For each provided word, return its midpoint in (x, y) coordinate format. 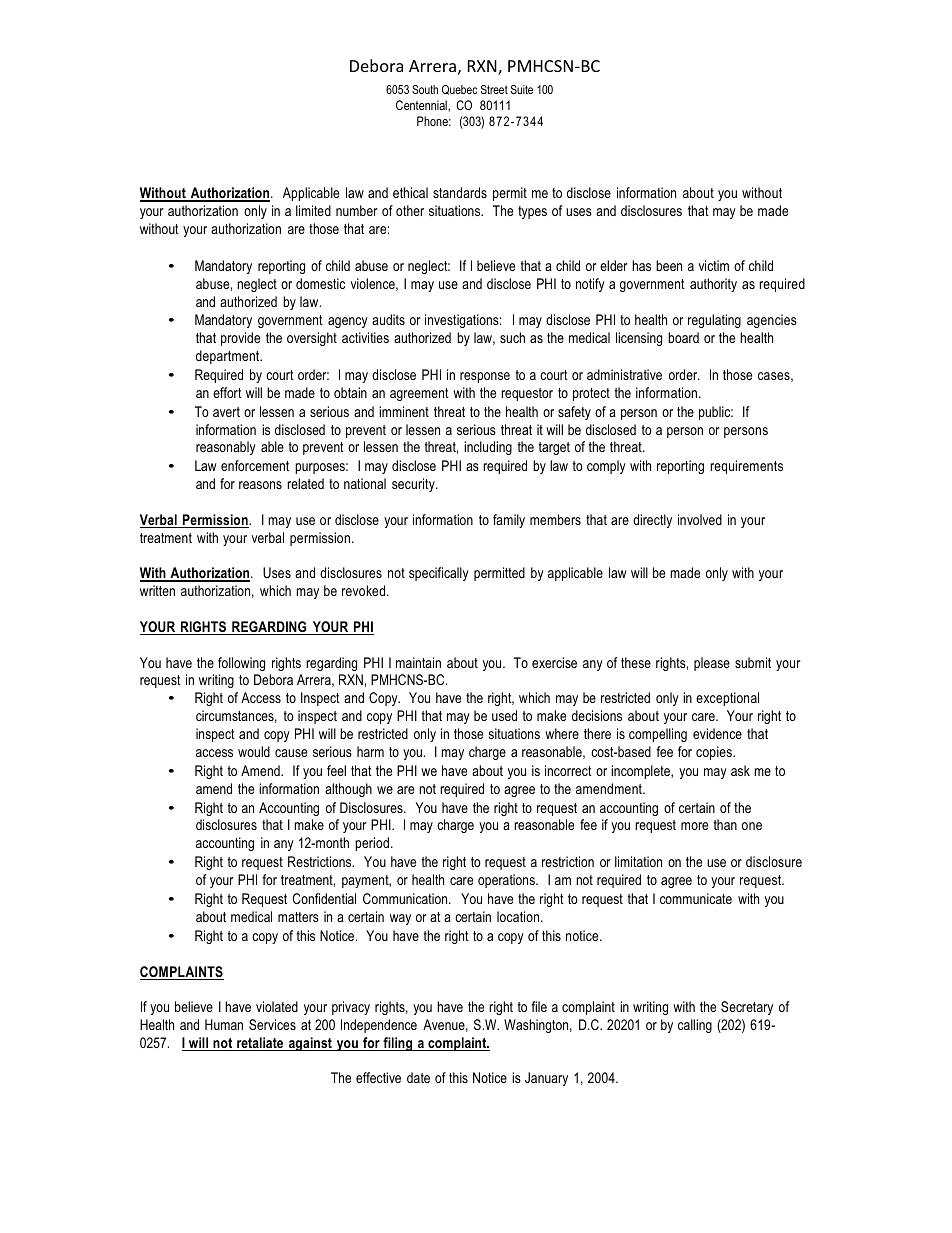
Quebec (459, 90)
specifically (439, 574)
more (694, 826)
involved (700, 519)
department (229, 357)
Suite (522, 89)
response (485, 377)
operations (507, 881)
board (683, 337)
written (157, 590)
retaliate (260, 1044)
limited (313, 210)
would (254, 751)
